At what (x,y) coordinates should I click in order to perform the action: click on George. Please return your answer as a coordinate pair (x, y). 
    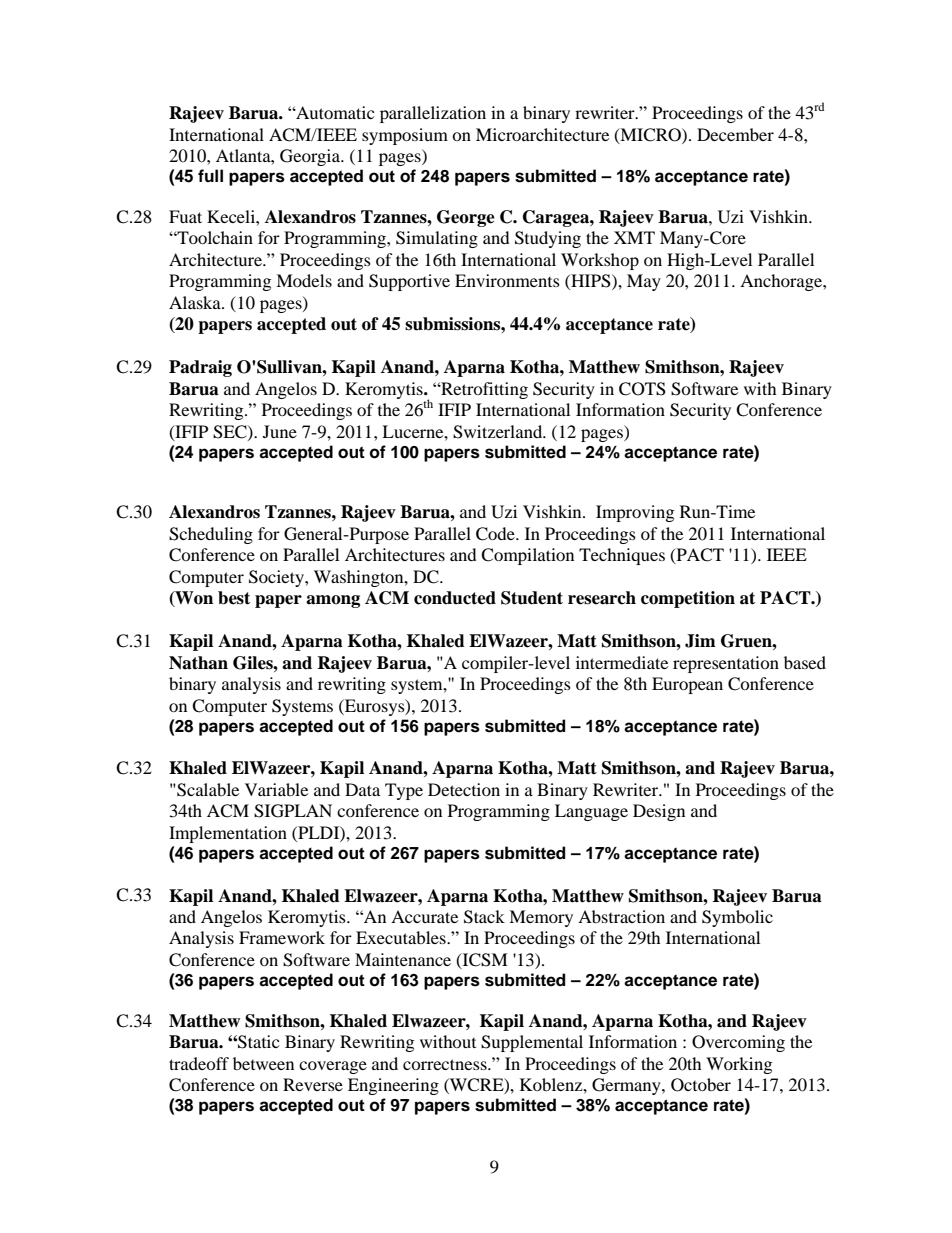
    Looking at the image, I should click on (466, 218).
